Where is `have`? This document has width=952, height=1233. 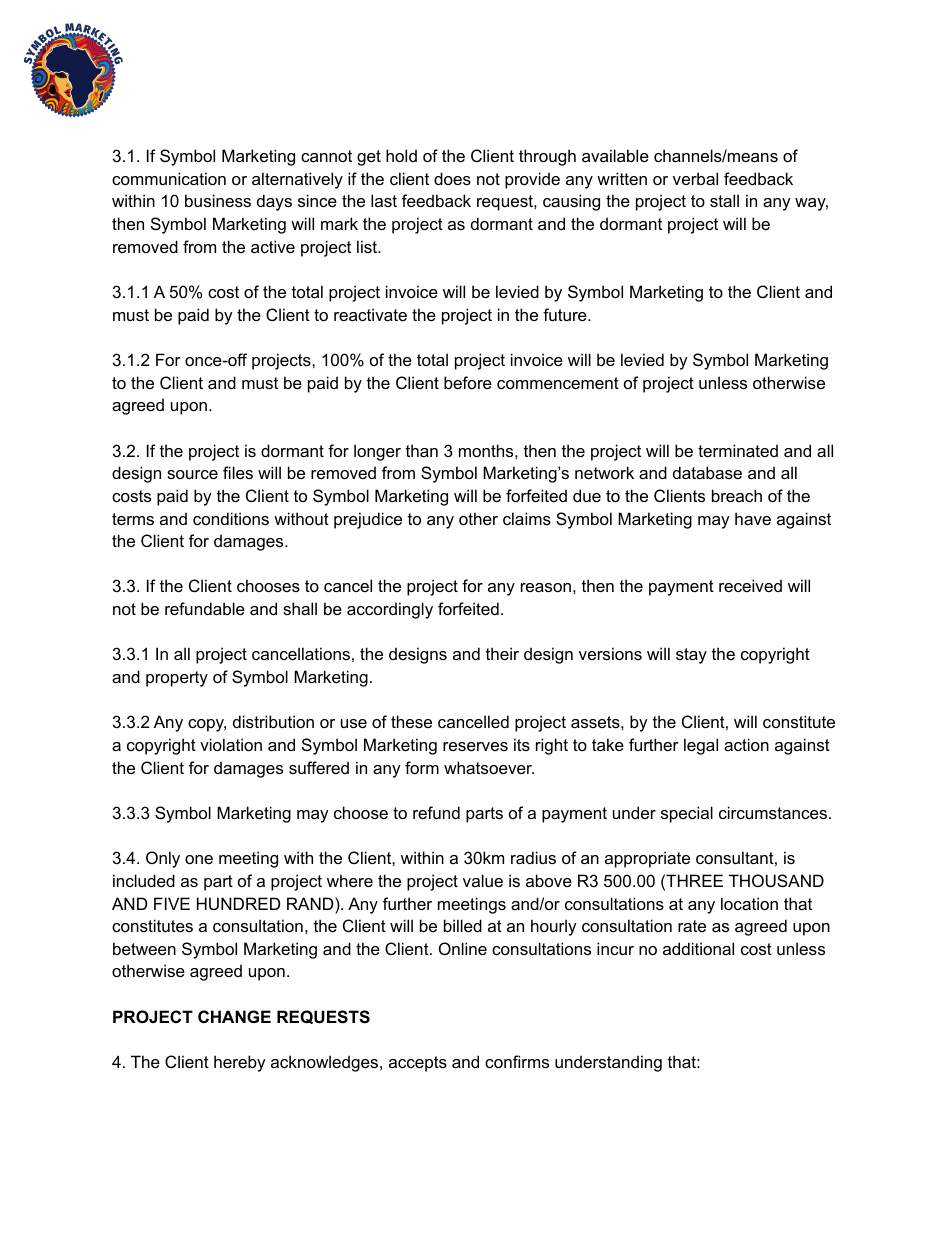
have is located at coordinates (753, 518).
